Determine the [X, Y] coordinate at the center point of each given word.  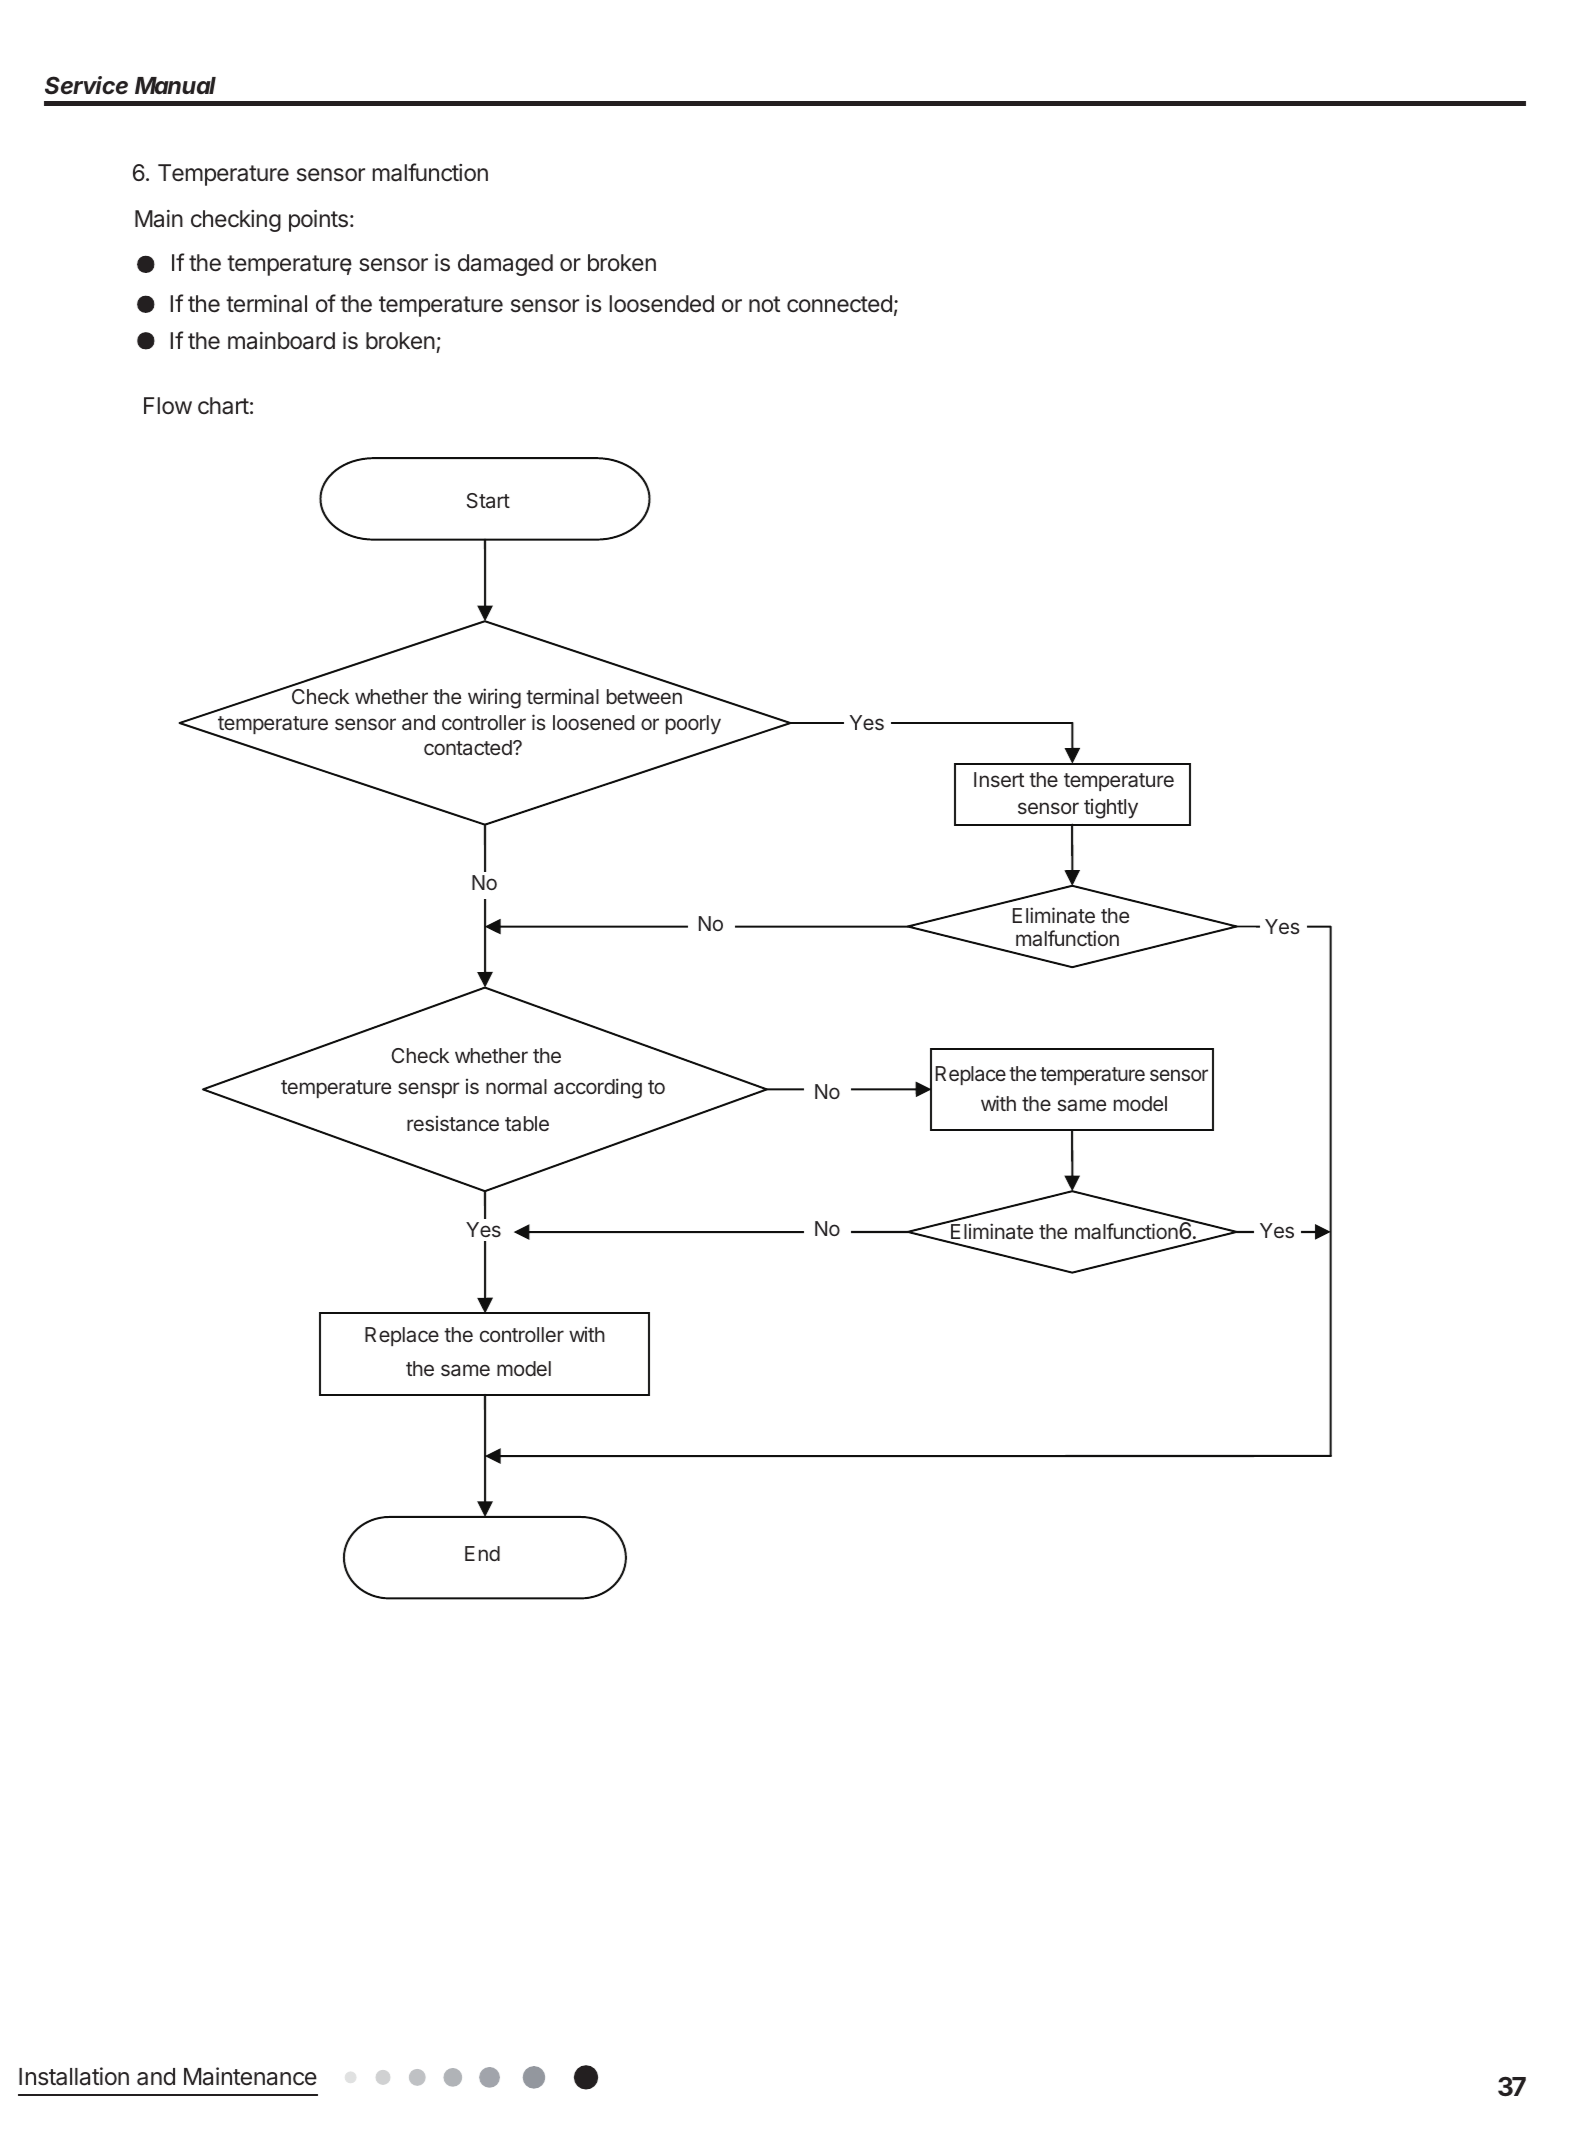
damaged [505, 265]
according [598, 1088]
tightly [1111, 809]
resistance [453, 1123]
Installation [74, 2076]
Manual [175, 85]
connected [839, 304]
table [527, 1124]
